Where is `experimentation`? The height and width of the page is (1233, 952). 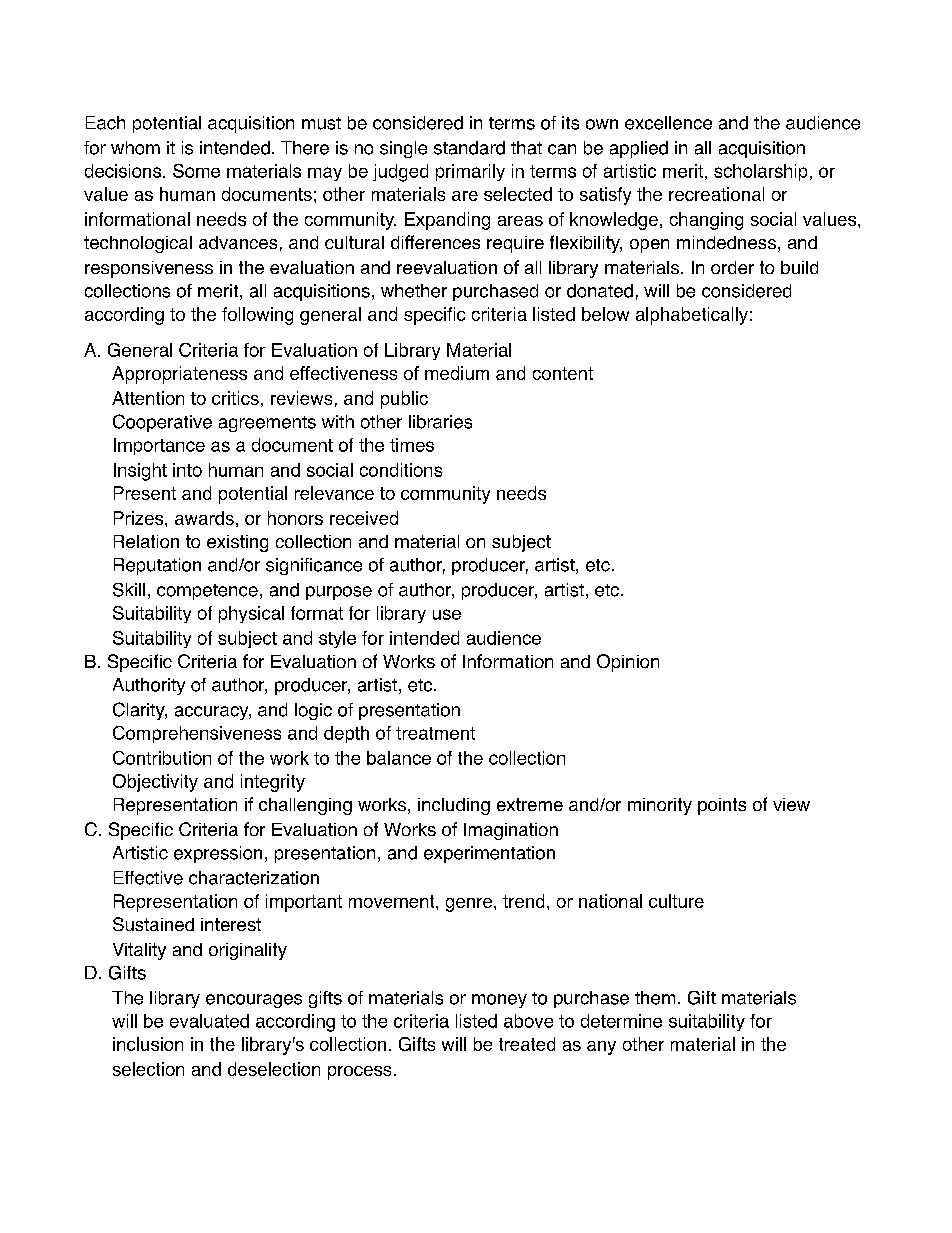 experimentation is located at coordinates (489, 854).
